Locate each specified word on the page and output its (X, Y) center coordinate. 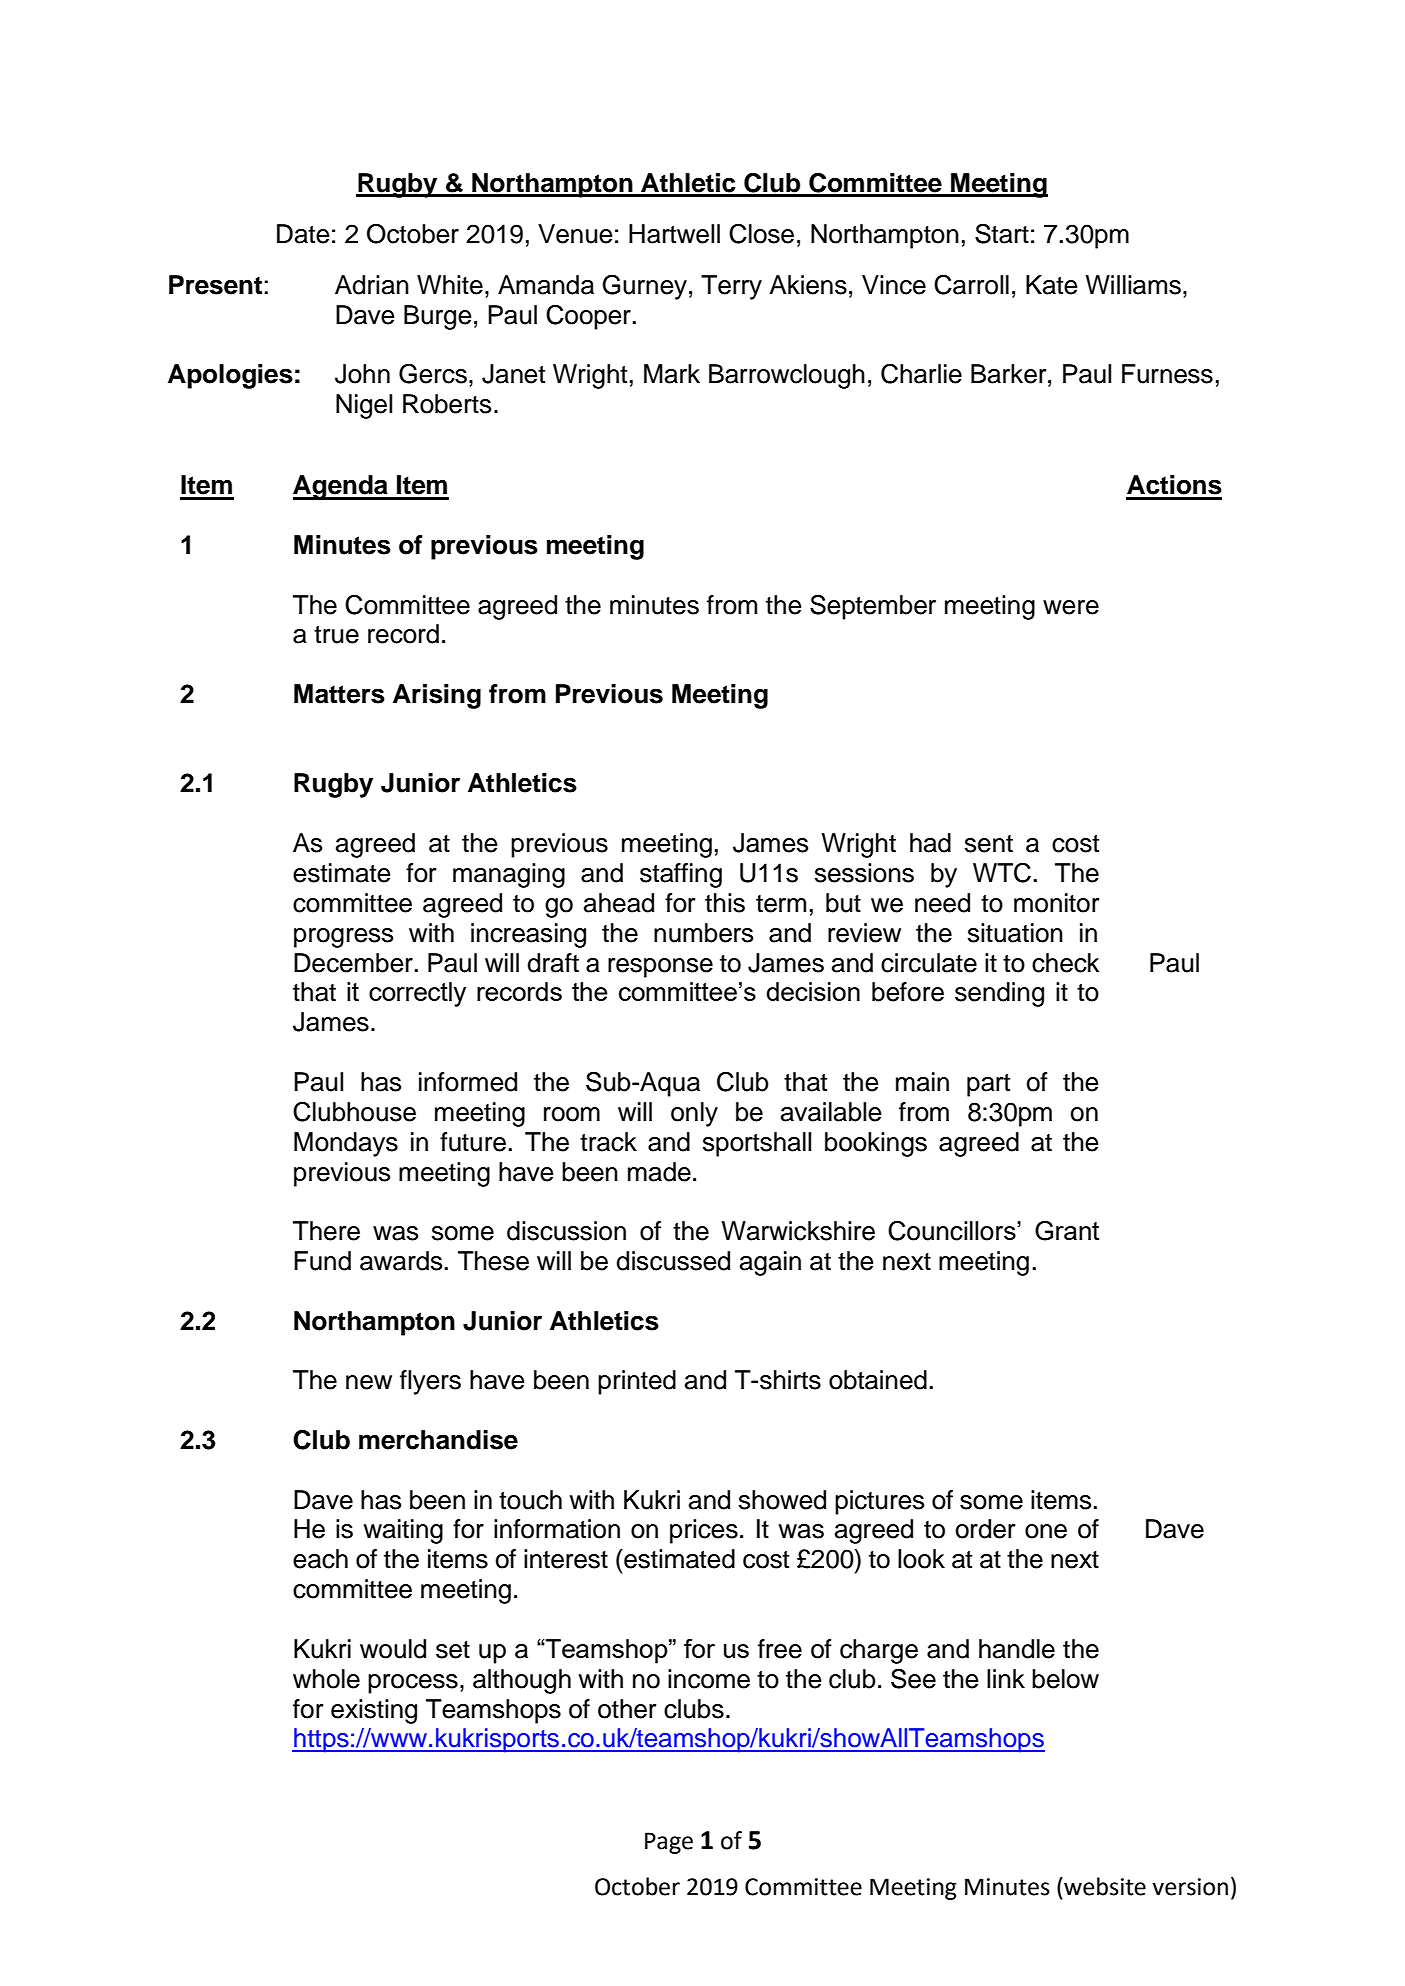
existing (374, 1711)
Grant (1067, 1231)
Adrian (372, 285)
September (873, 607)
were (1071, 607)
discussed (673, 1261)
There (326, 1231)
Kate (1051, 285)
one (1046, 1531)
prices (704, 1531)
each (320, 1559)
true (336, 635)
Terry (731, 287)
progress (343, 938)
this (725, 903)
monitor (1056, 903)
